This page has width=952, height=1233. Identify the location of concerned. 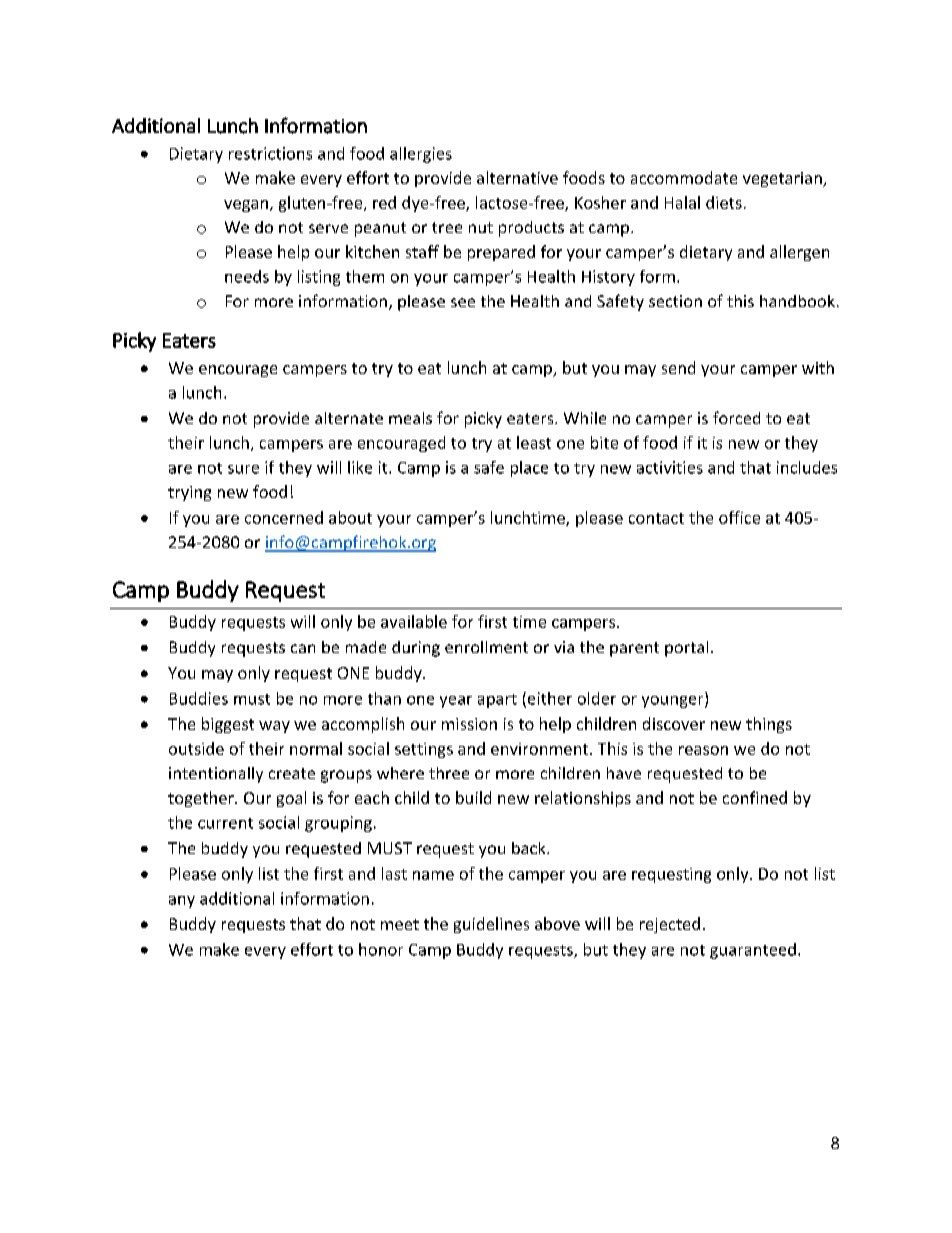
(284, 517).
